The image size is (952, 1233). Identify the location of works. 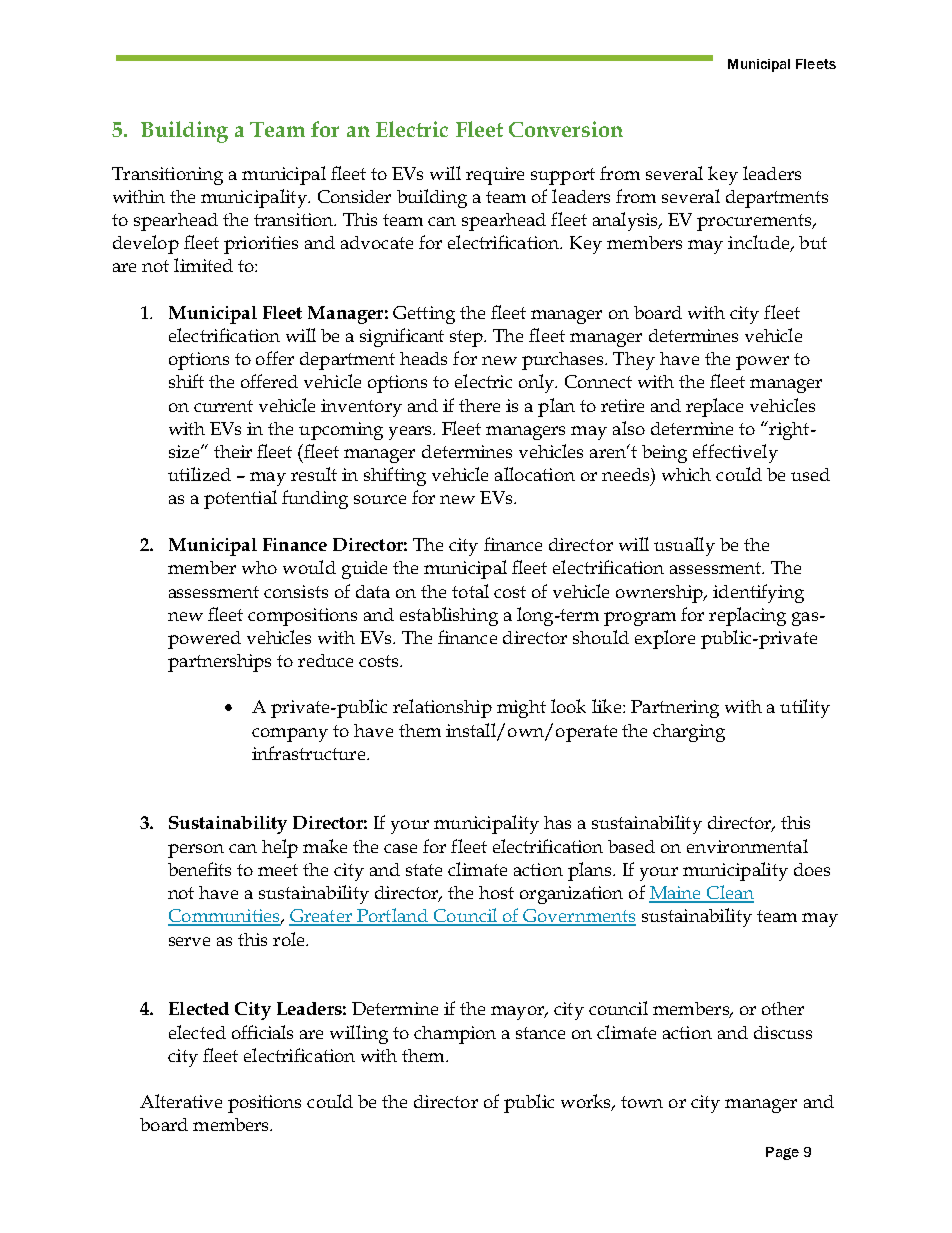
(587, 1102).
